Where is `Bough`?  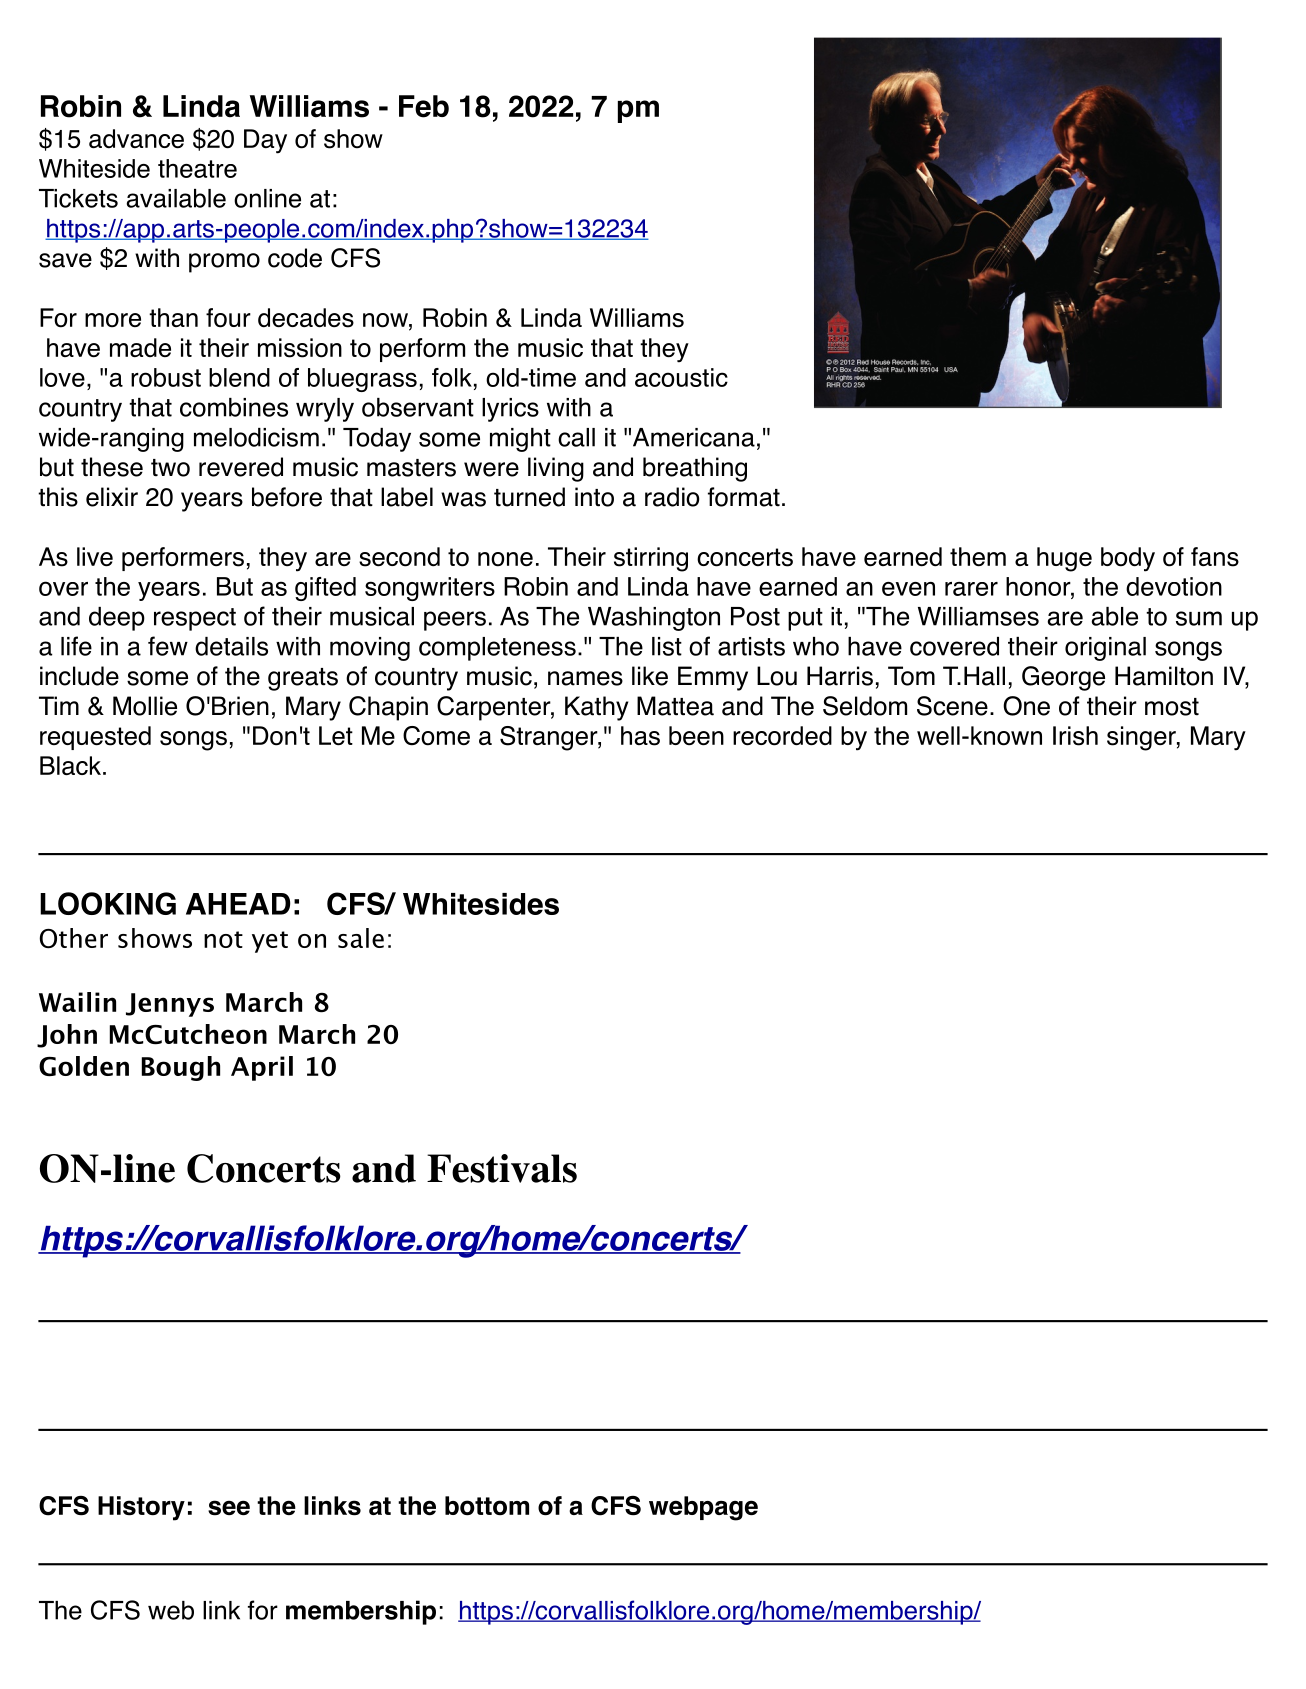 Bough is located at coordinates (181, 1068).
